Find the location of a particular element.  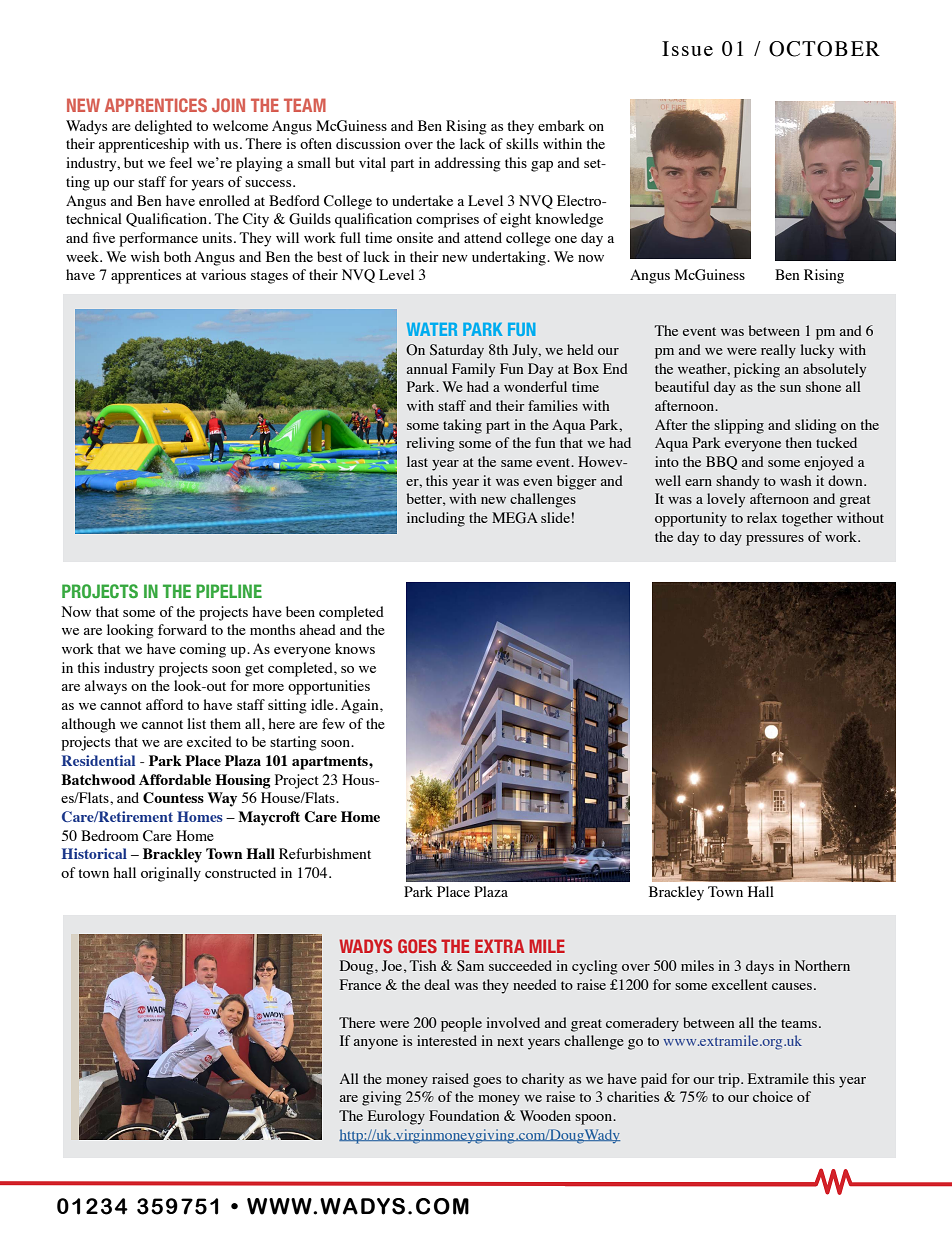

lack is located at coordinates (472, 143).
